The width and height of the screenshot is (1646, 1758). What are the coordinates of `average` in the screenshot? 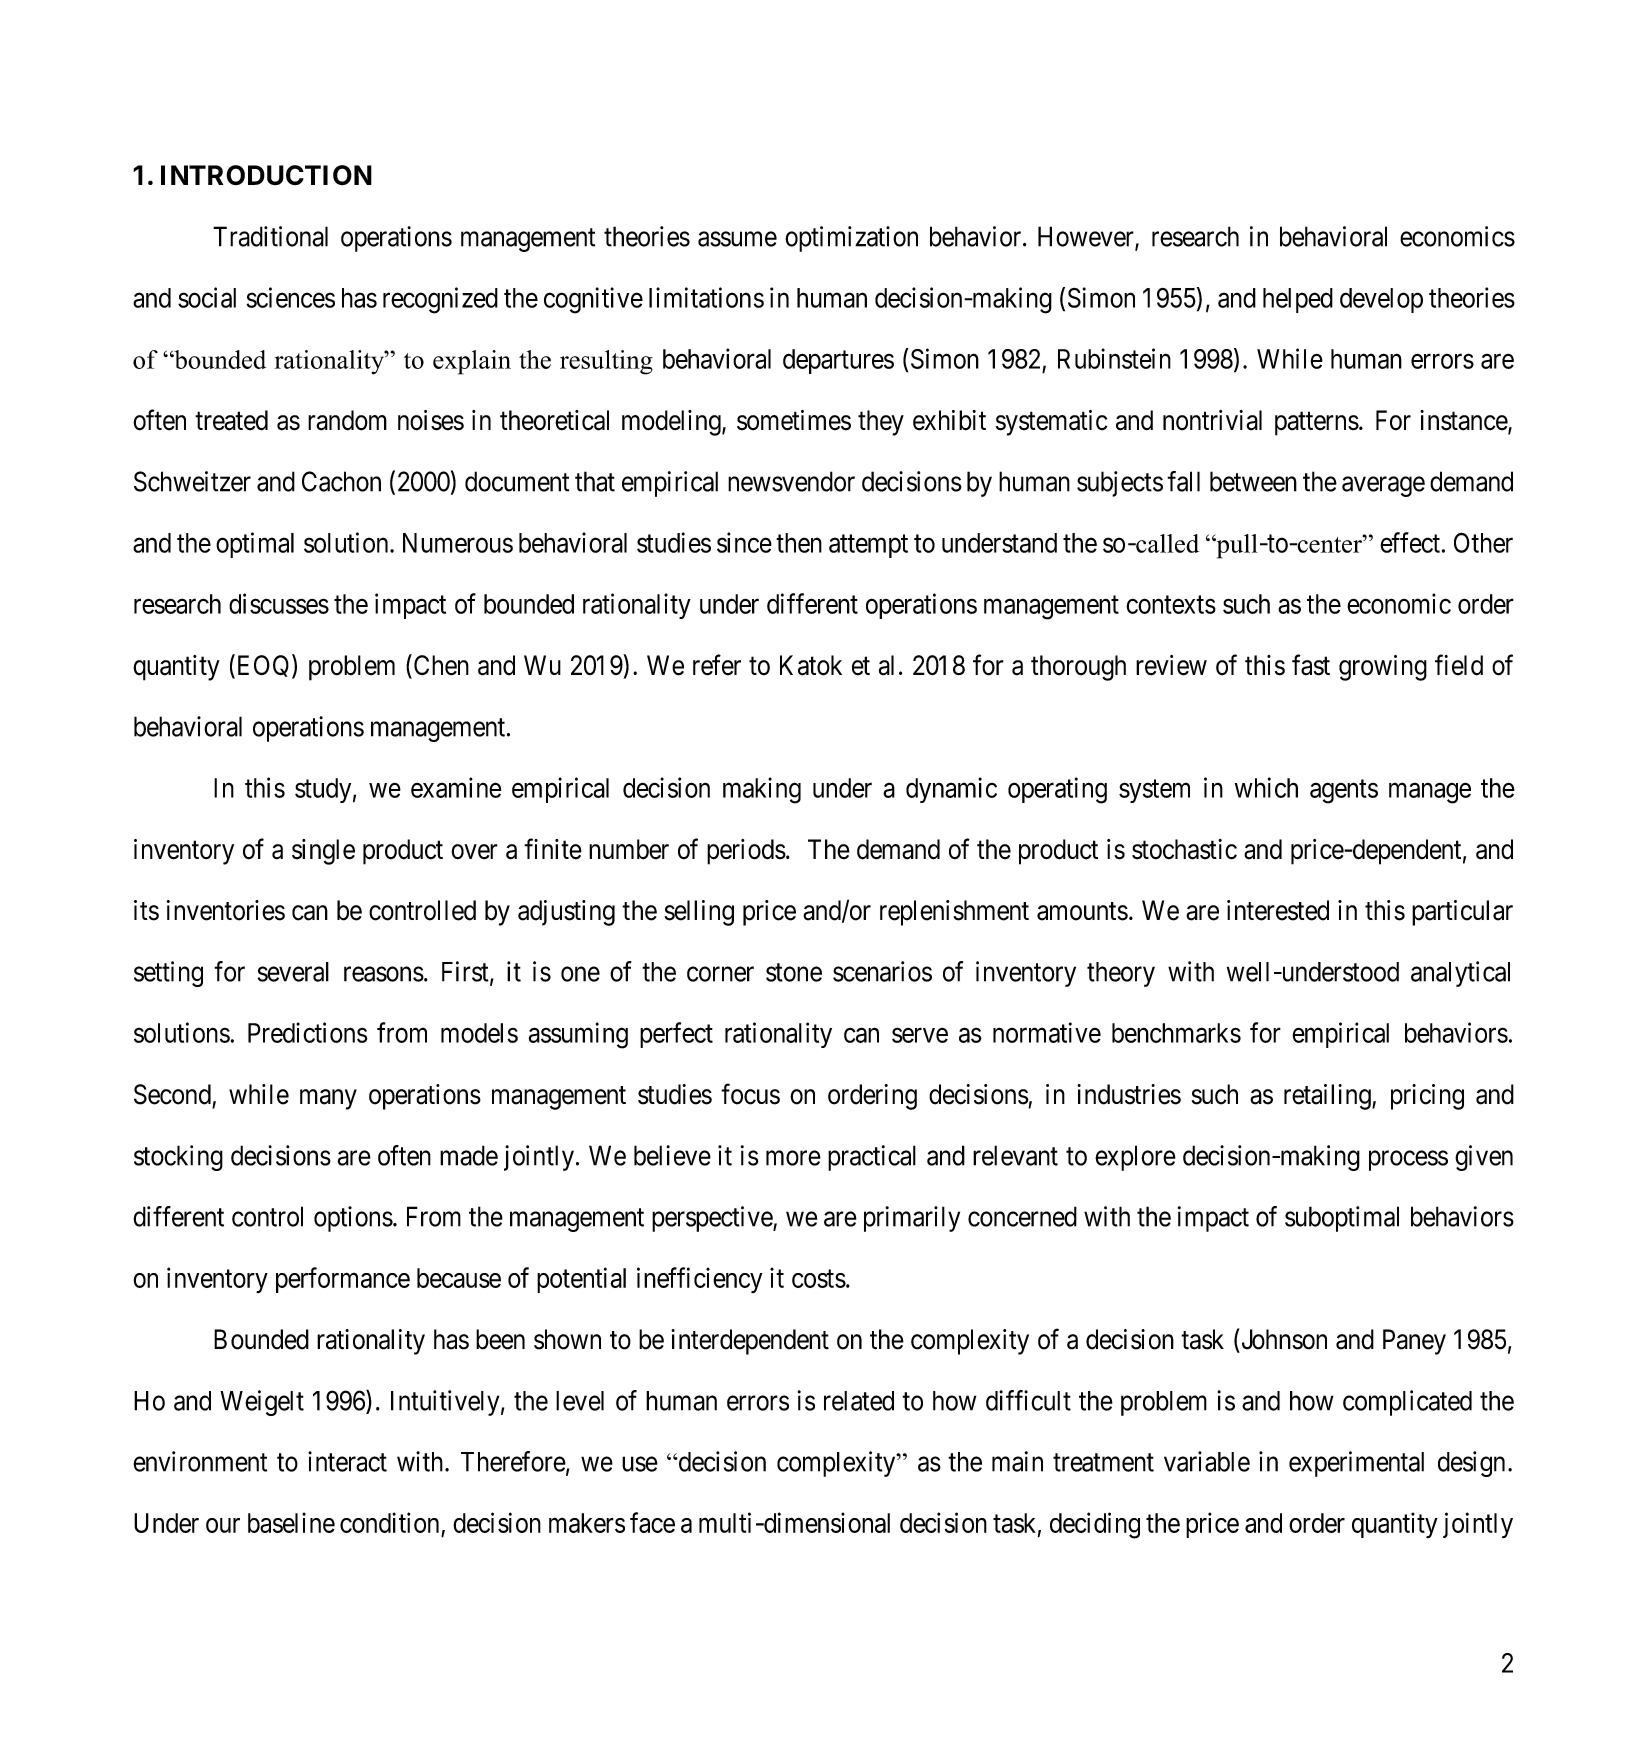 It's located at (1383, 486).
